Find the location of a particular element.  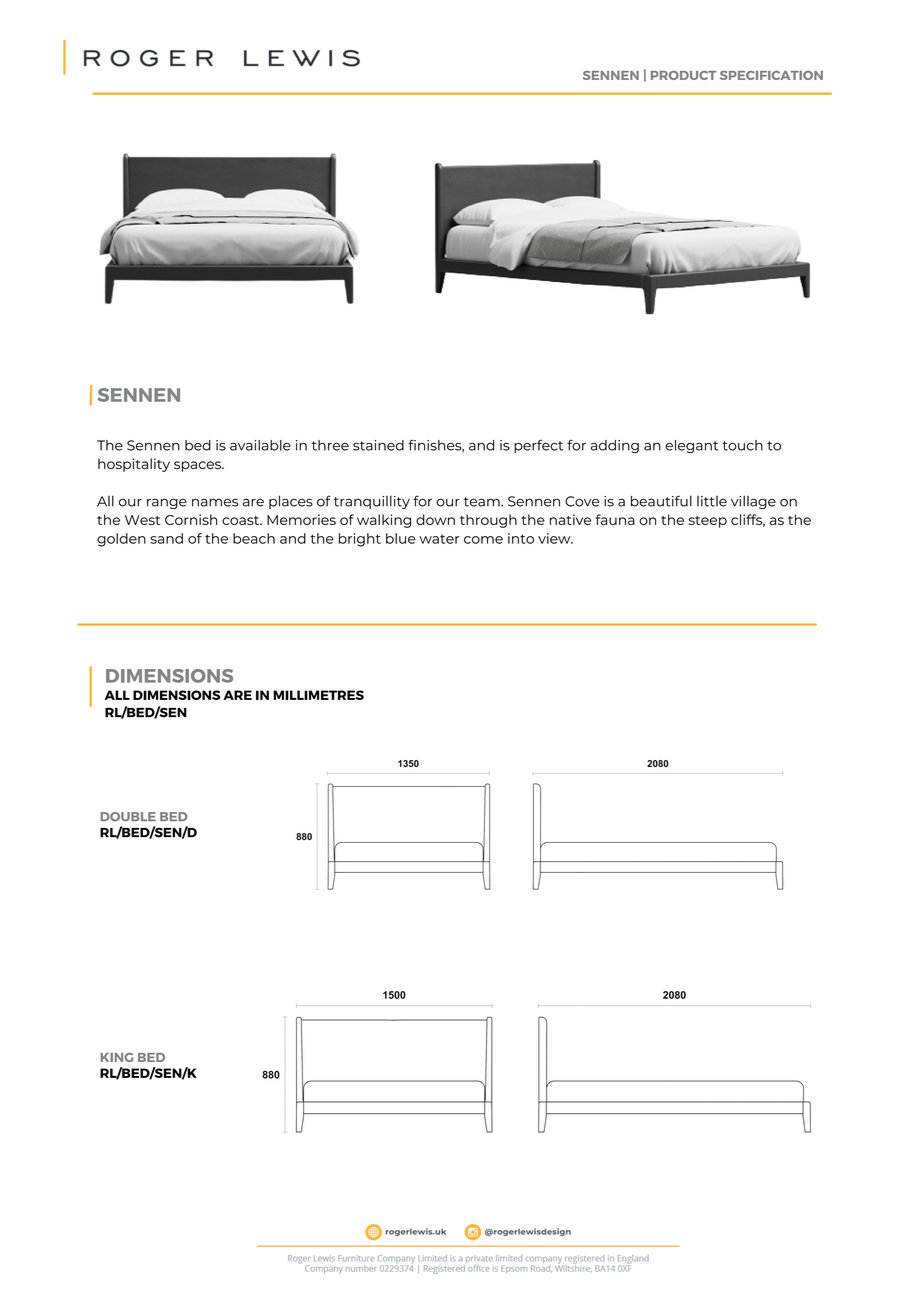

DOUBLE is located at coordinates (128, 816).
